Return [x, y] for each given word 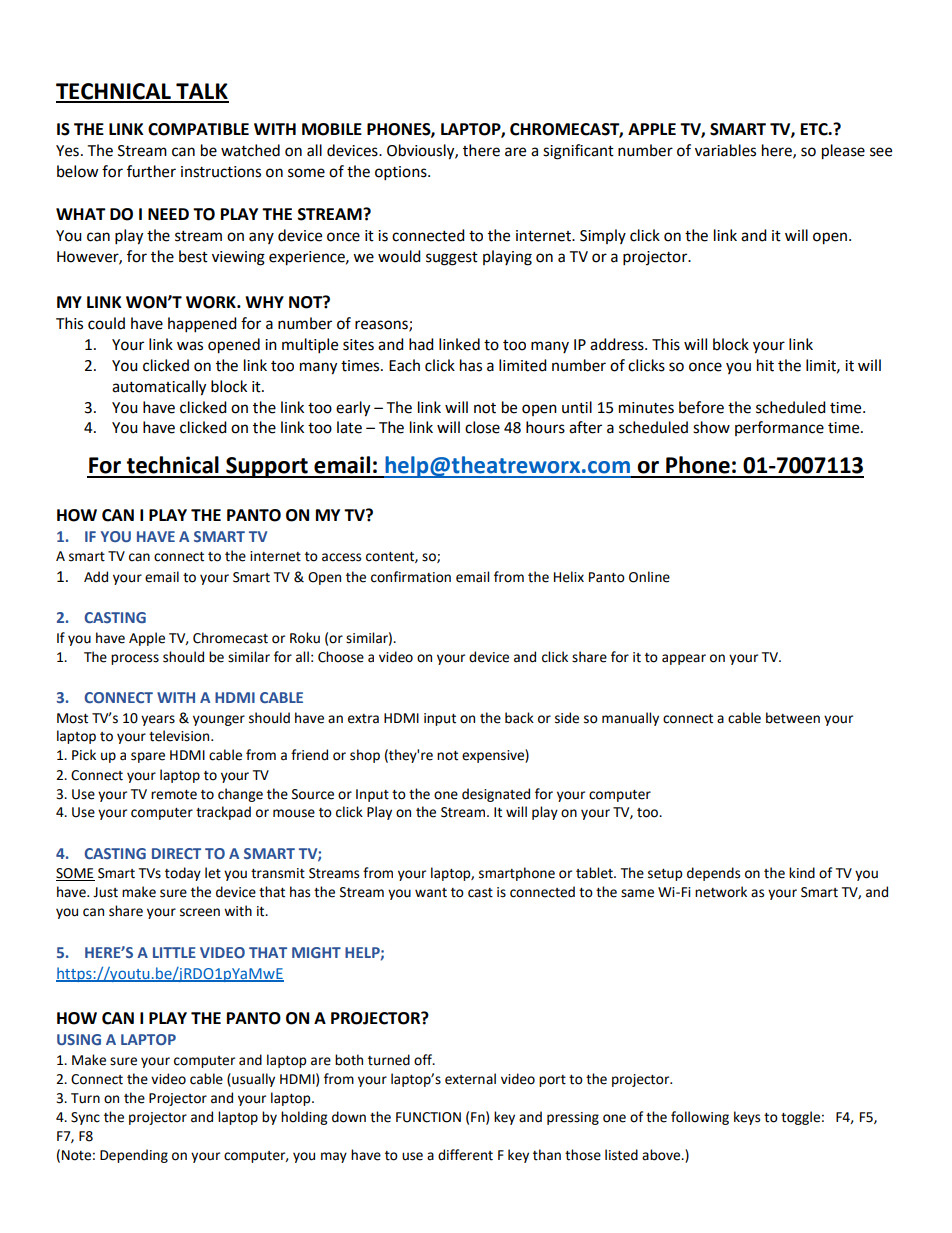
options [402, 173]
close [482, 427]
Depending [134, 1156]
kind [802, 873]
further [151, 171]
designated [496, 795]
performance [779, 428]
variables [725, 150]
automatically [159, 388]
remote [174, 795]
